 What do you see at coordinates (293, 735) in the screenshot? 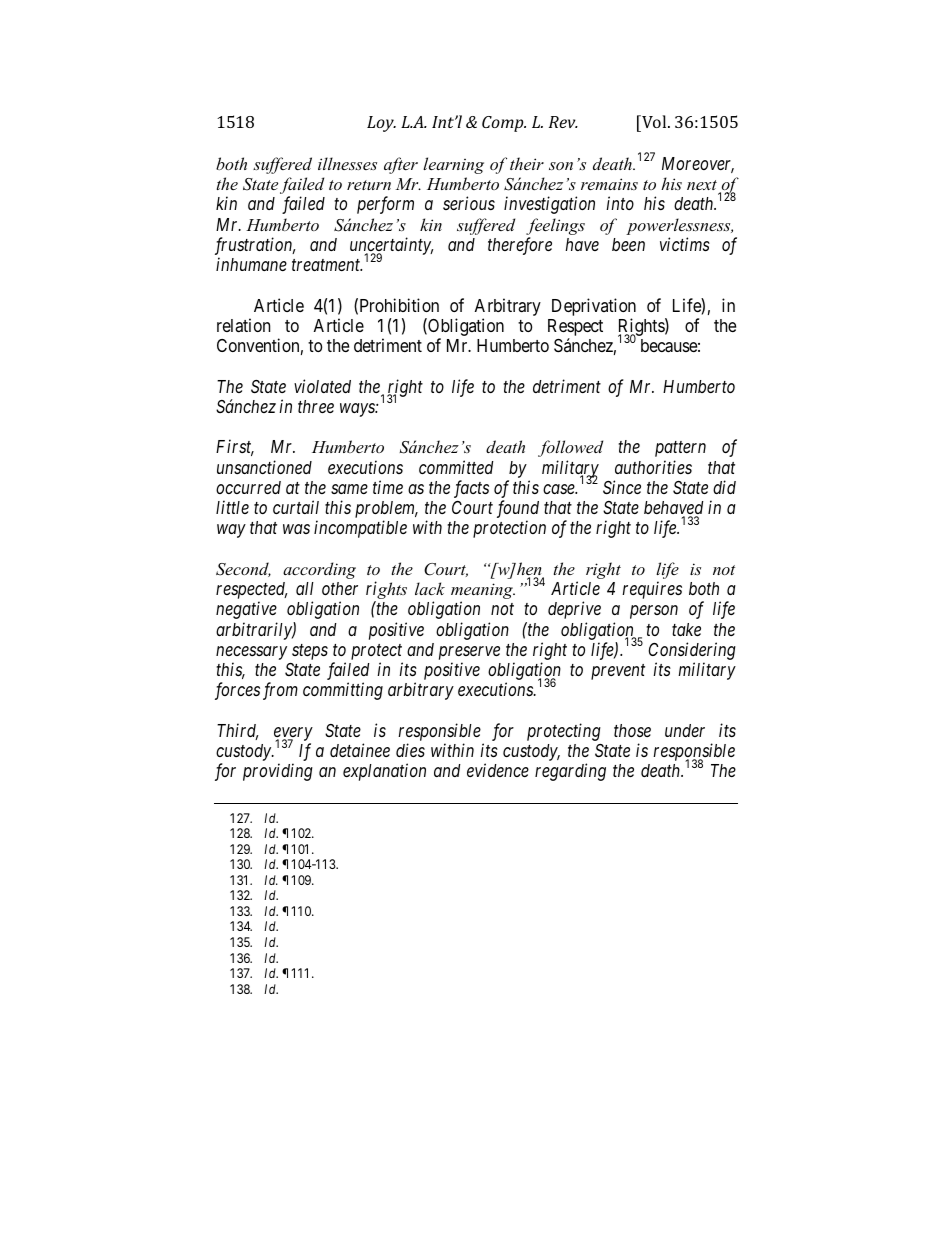
I see `every` at bounding box center [293, 735].
